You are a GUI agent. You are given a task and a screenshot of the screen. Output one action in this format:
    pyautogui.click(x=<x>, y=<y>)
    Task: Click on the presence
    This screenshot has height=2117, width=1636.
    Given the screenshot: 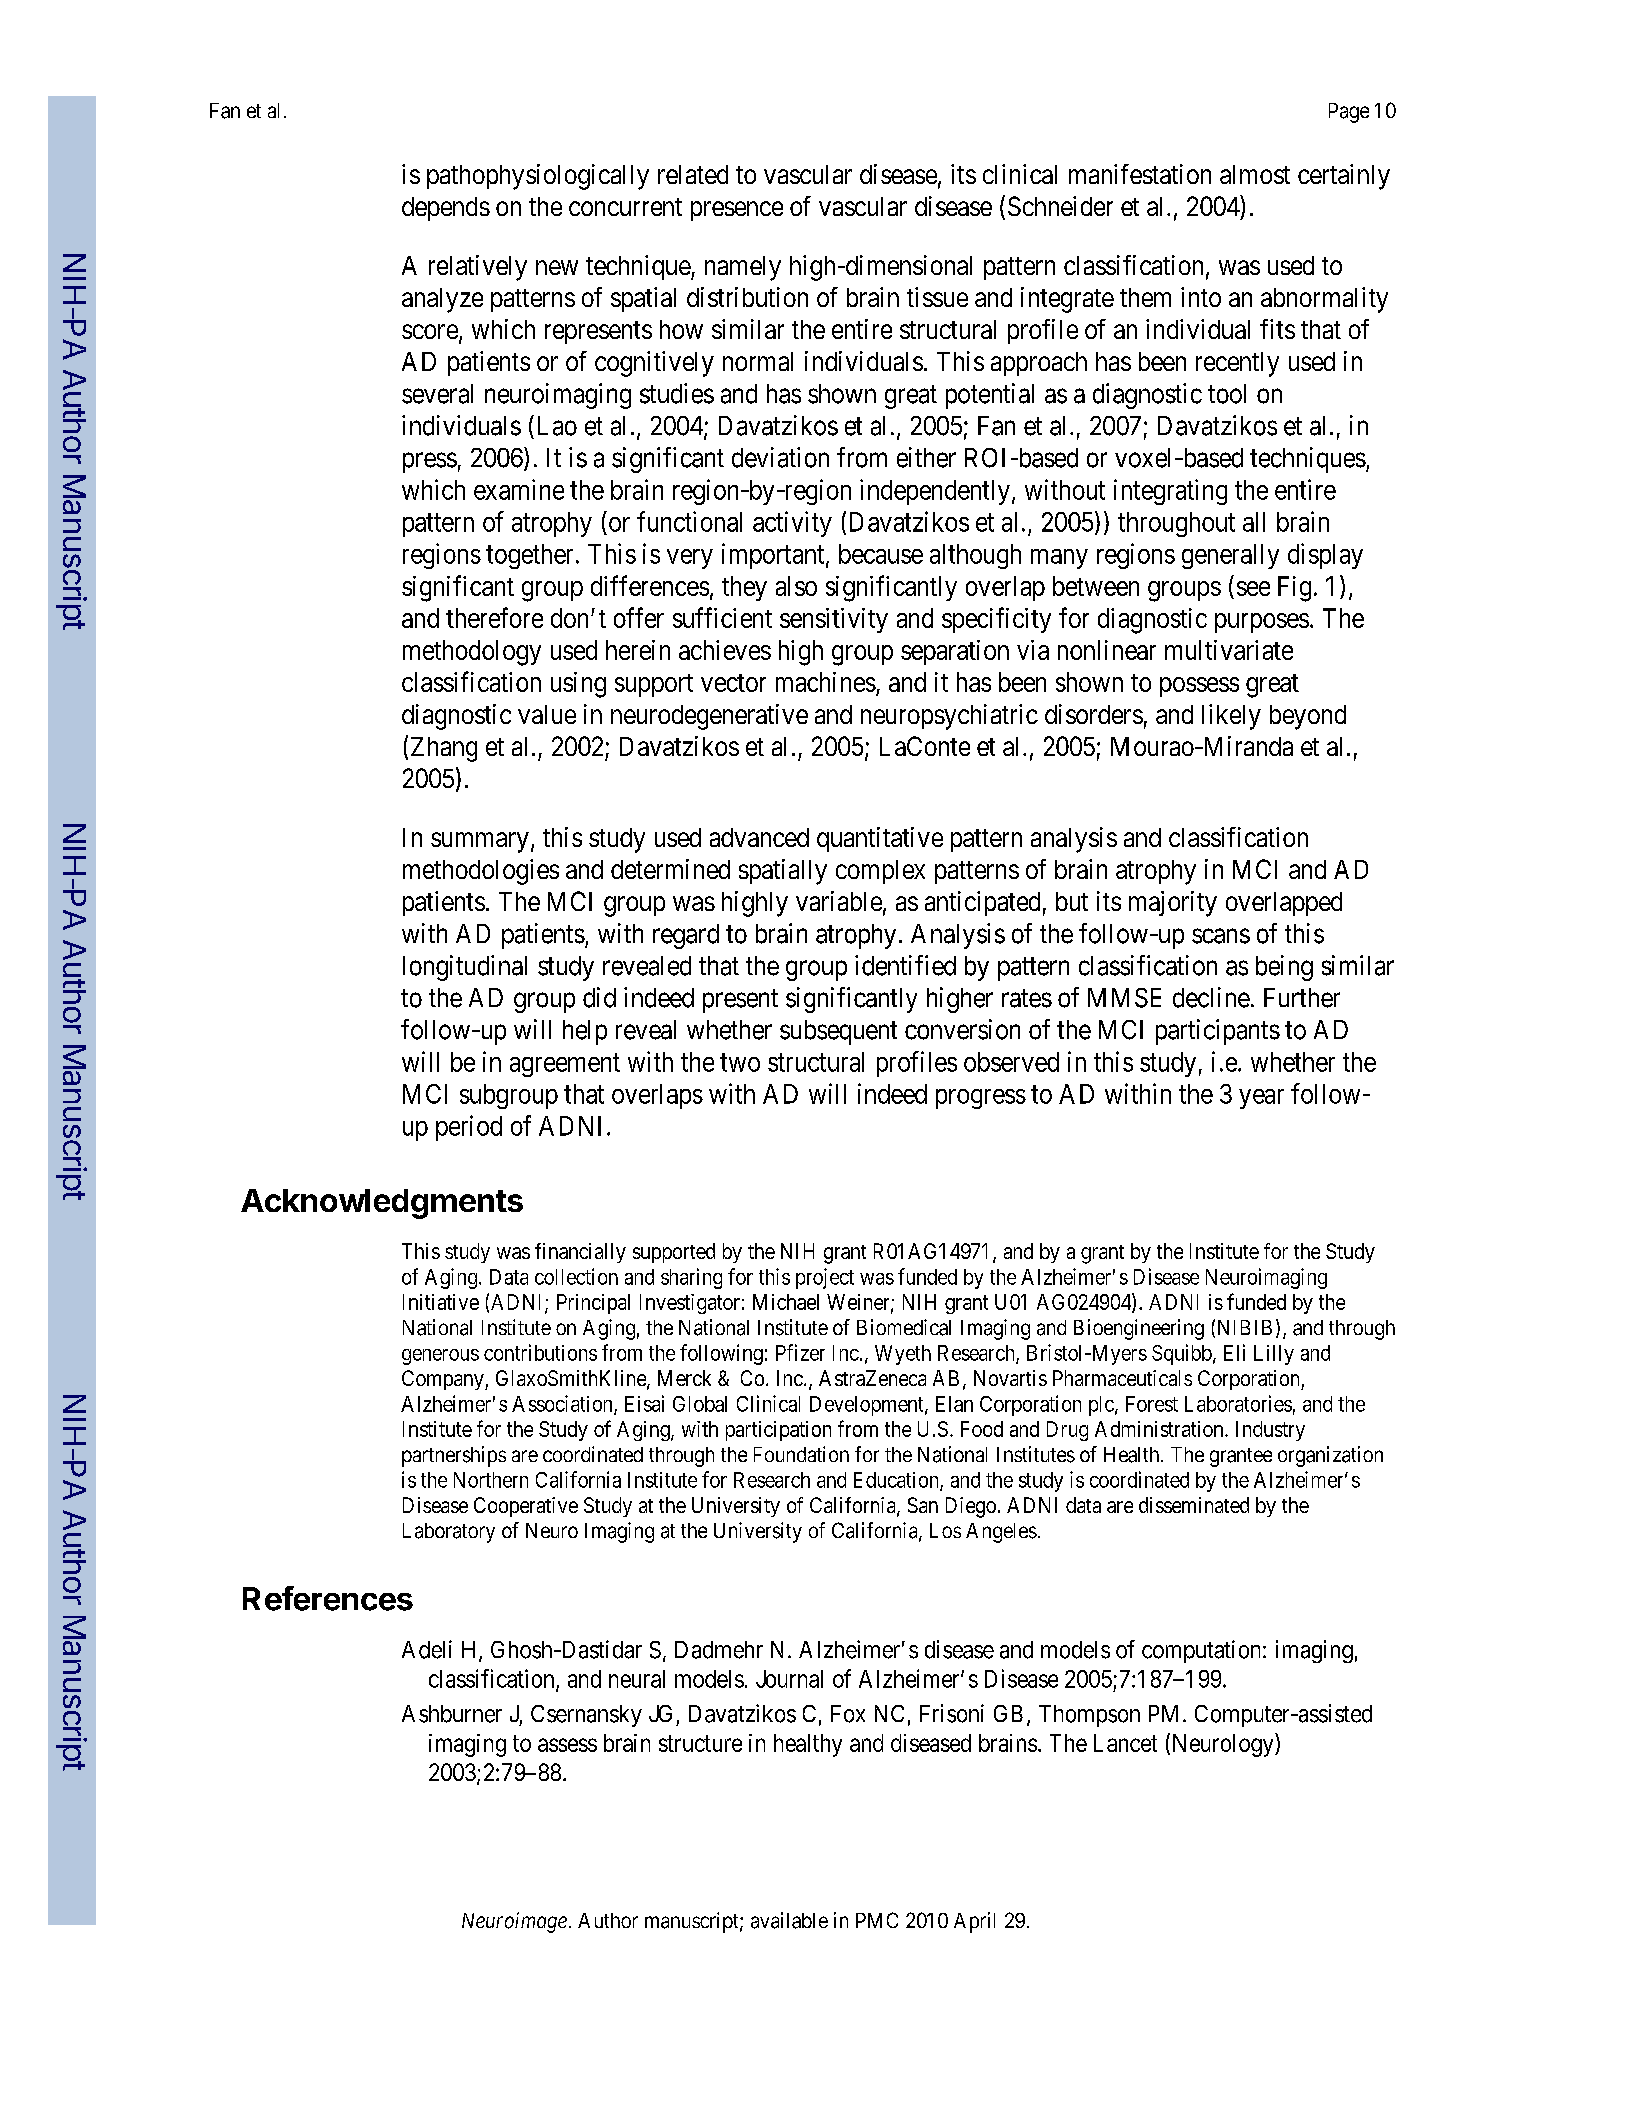 What is the action you would take?
    pyautogui.click(x=737, y=211)
